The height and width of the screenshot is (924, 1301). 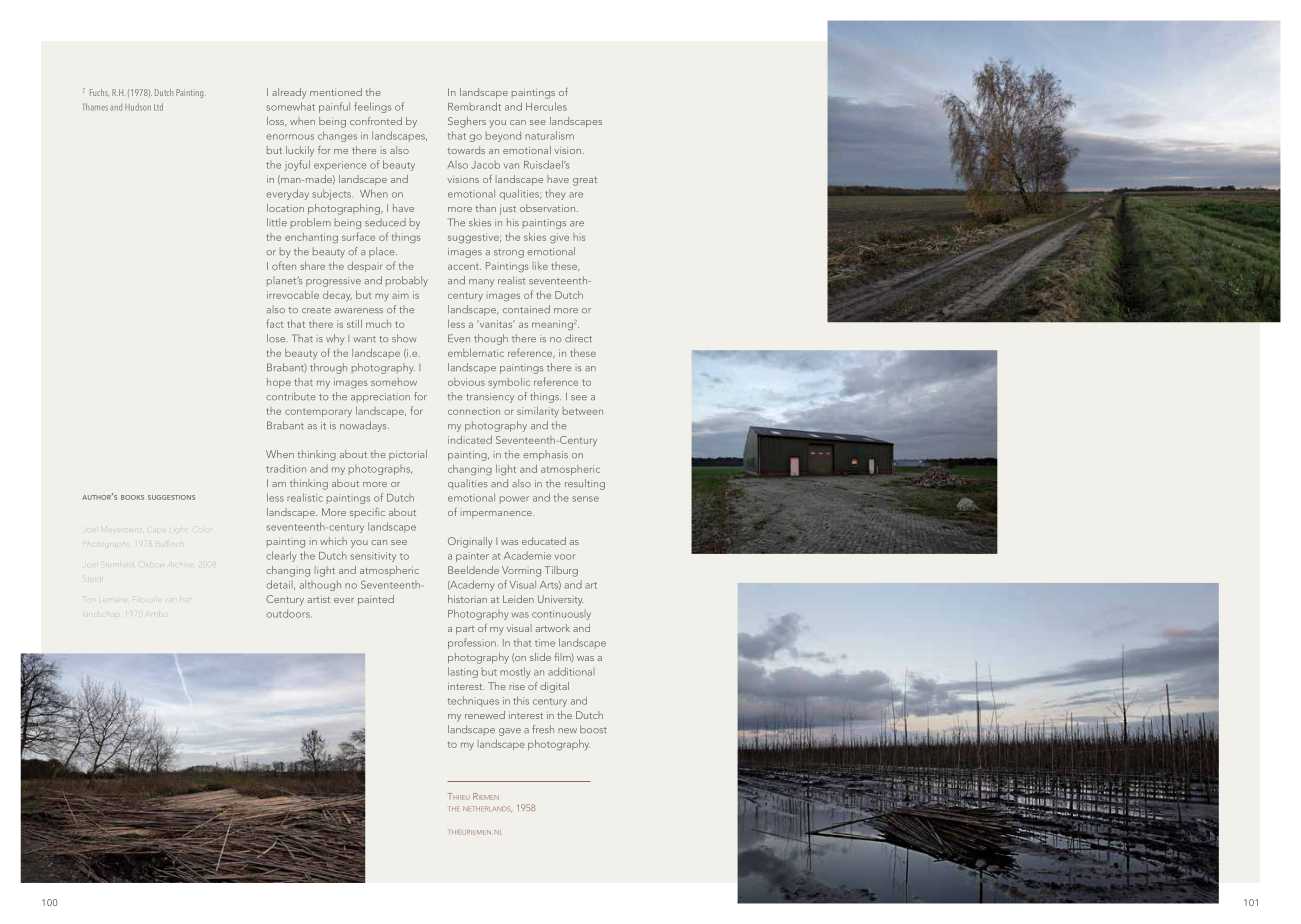 What do you see at coordinates (275, 323) in the screenshot?
I see `fact` at bounding box center [275, 323].
